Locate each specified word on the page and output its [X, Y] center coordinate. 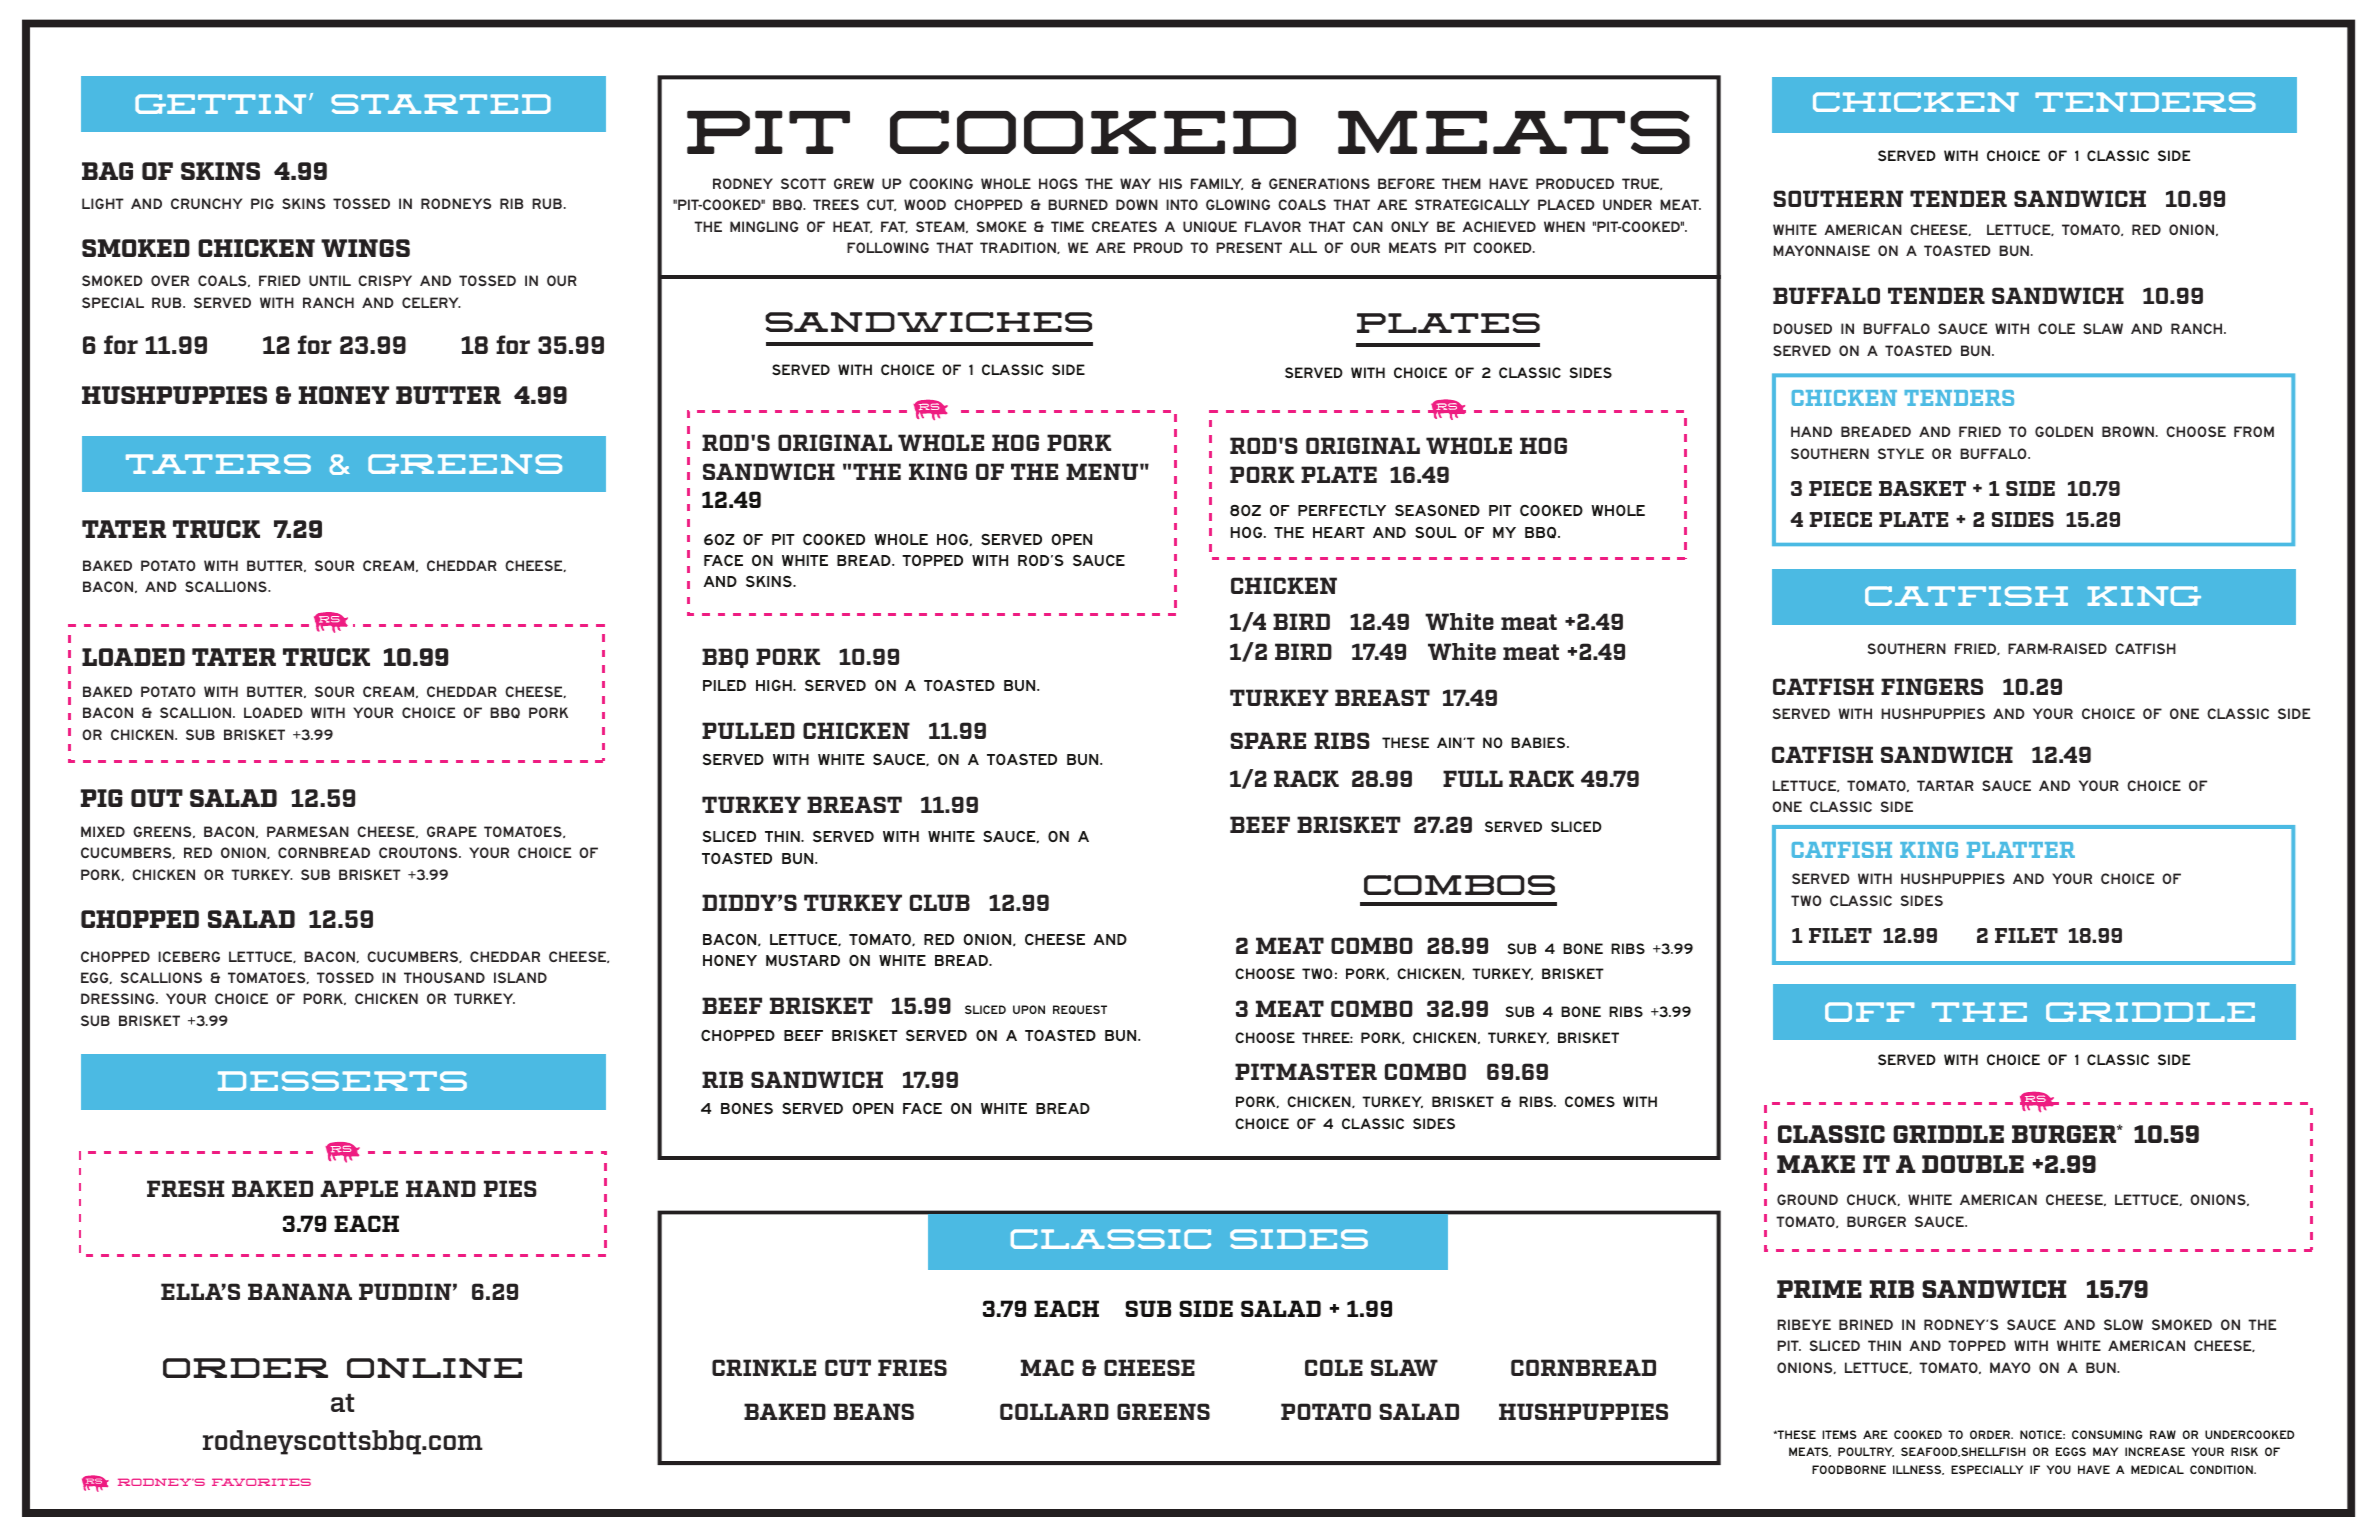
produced [1575, 183]
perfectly [1342, 510]
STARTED [441, 104]
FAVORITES [261, 1482]
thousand [444, 977]
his [1170, 183]
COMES [1590, 1101]
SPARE [1268, 740]
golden [2064, 431]
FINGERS [1932, 686]
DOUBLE [1973, 1164]
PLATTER [2021, 850]
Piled [724, 685]
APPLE [359, 1188]
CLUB [940, 902]
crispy [385, 280]
